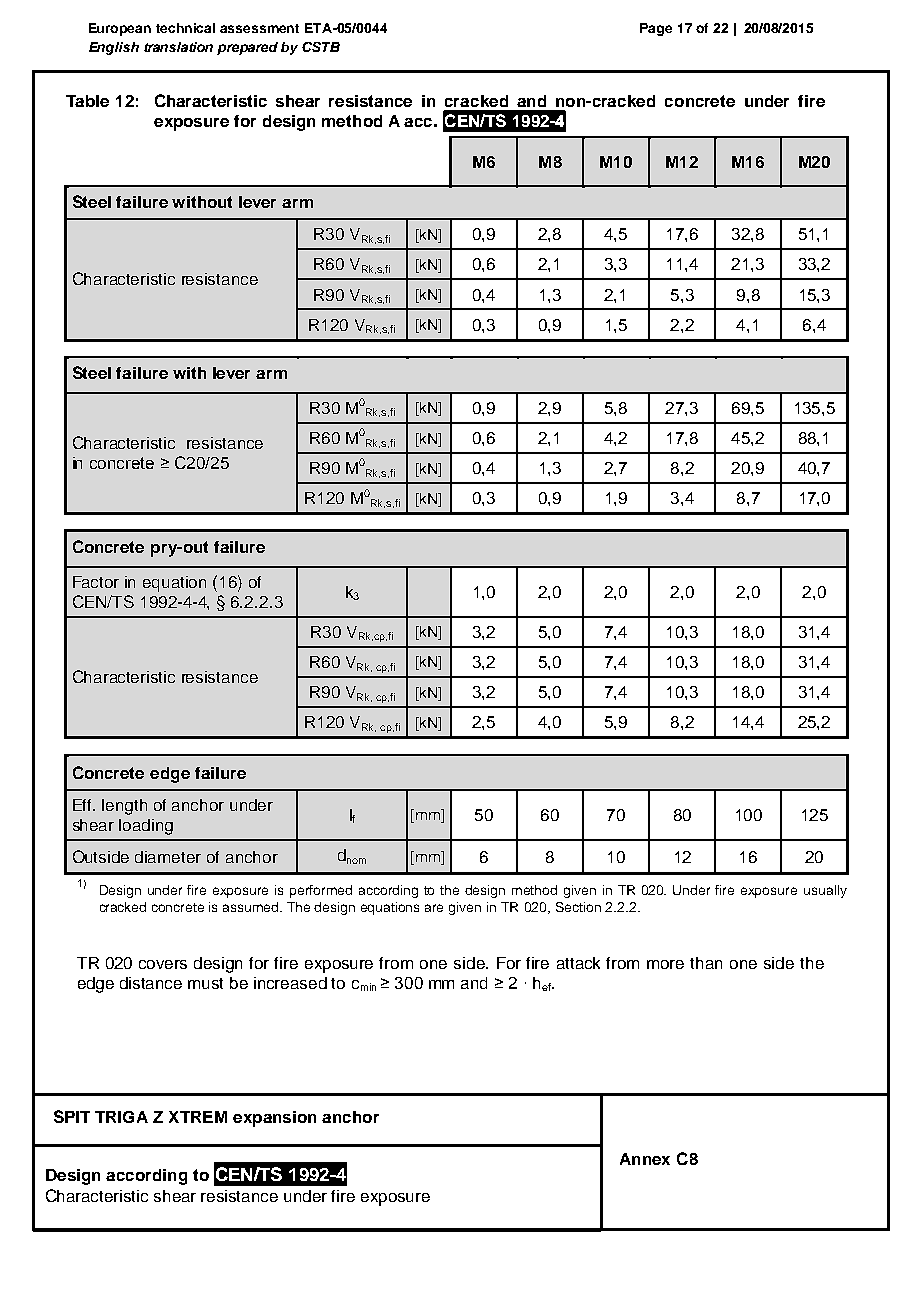 The width and height of the screenshot is (924, 1308). What do you see at coordinates (578, 907) in the screenshot?
I see `Section` at bounding box center [578, 907].
